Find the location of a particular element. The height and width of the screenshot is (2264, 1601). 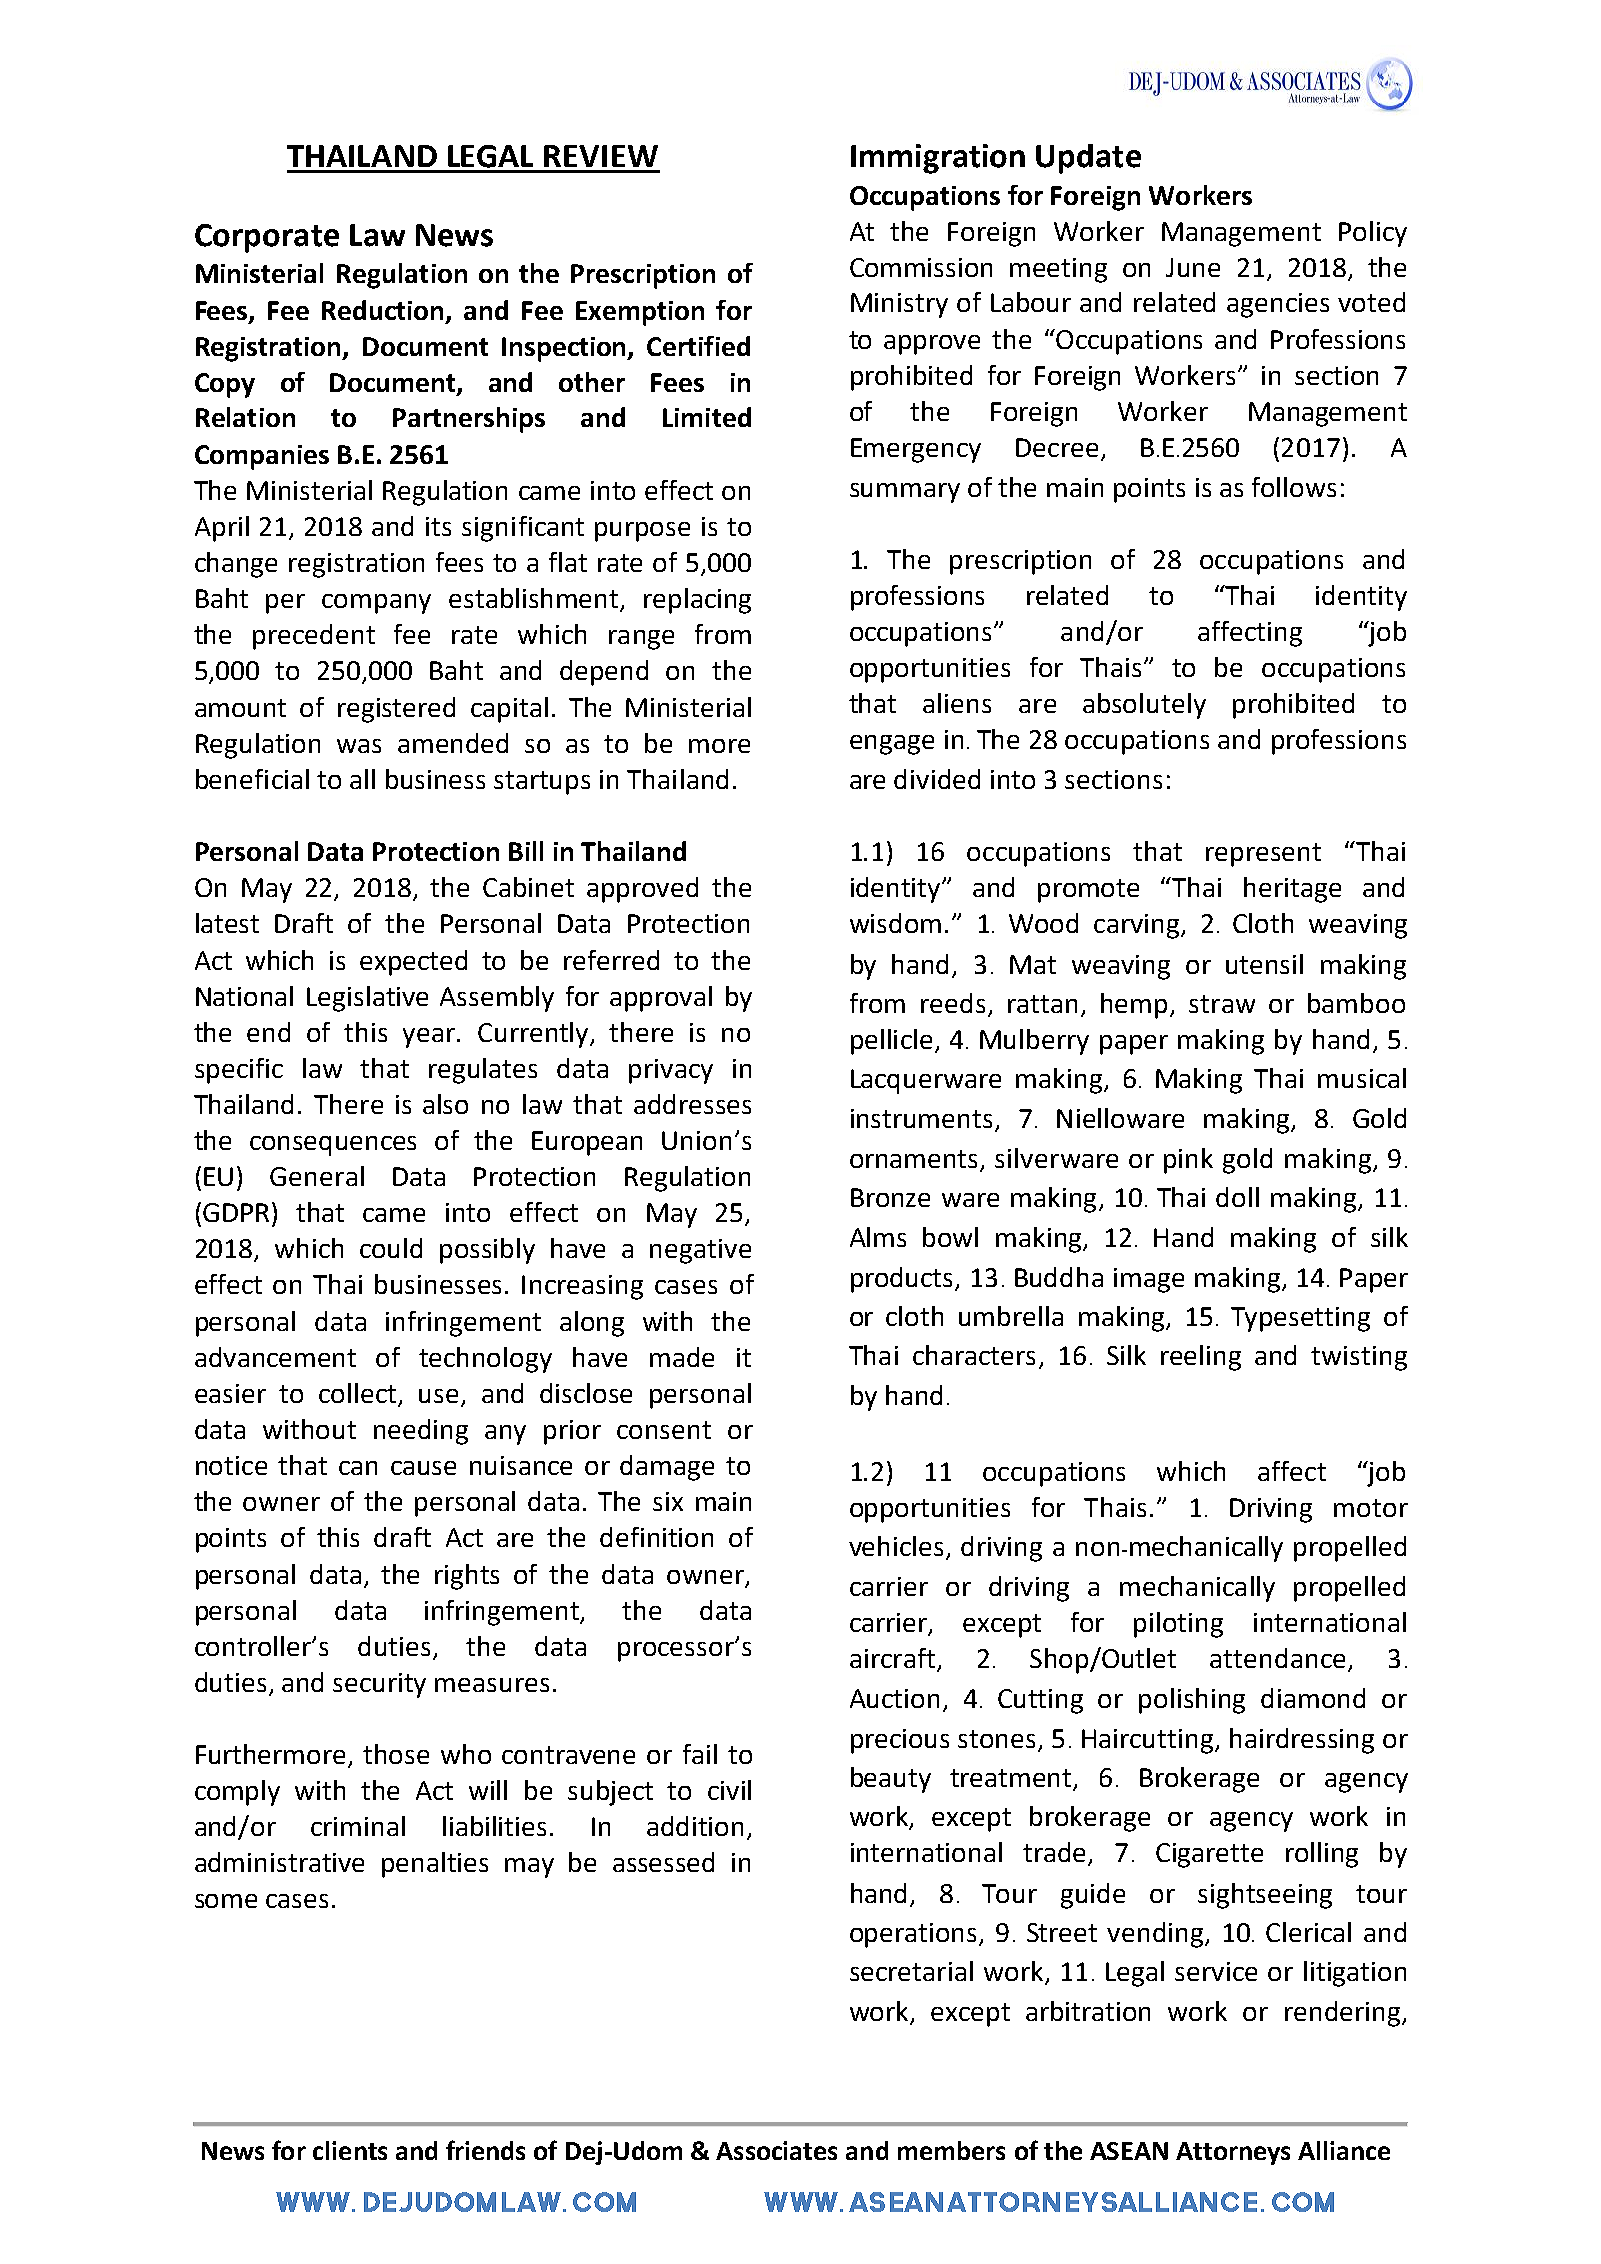

security is located at coordinates (379, 1685).
